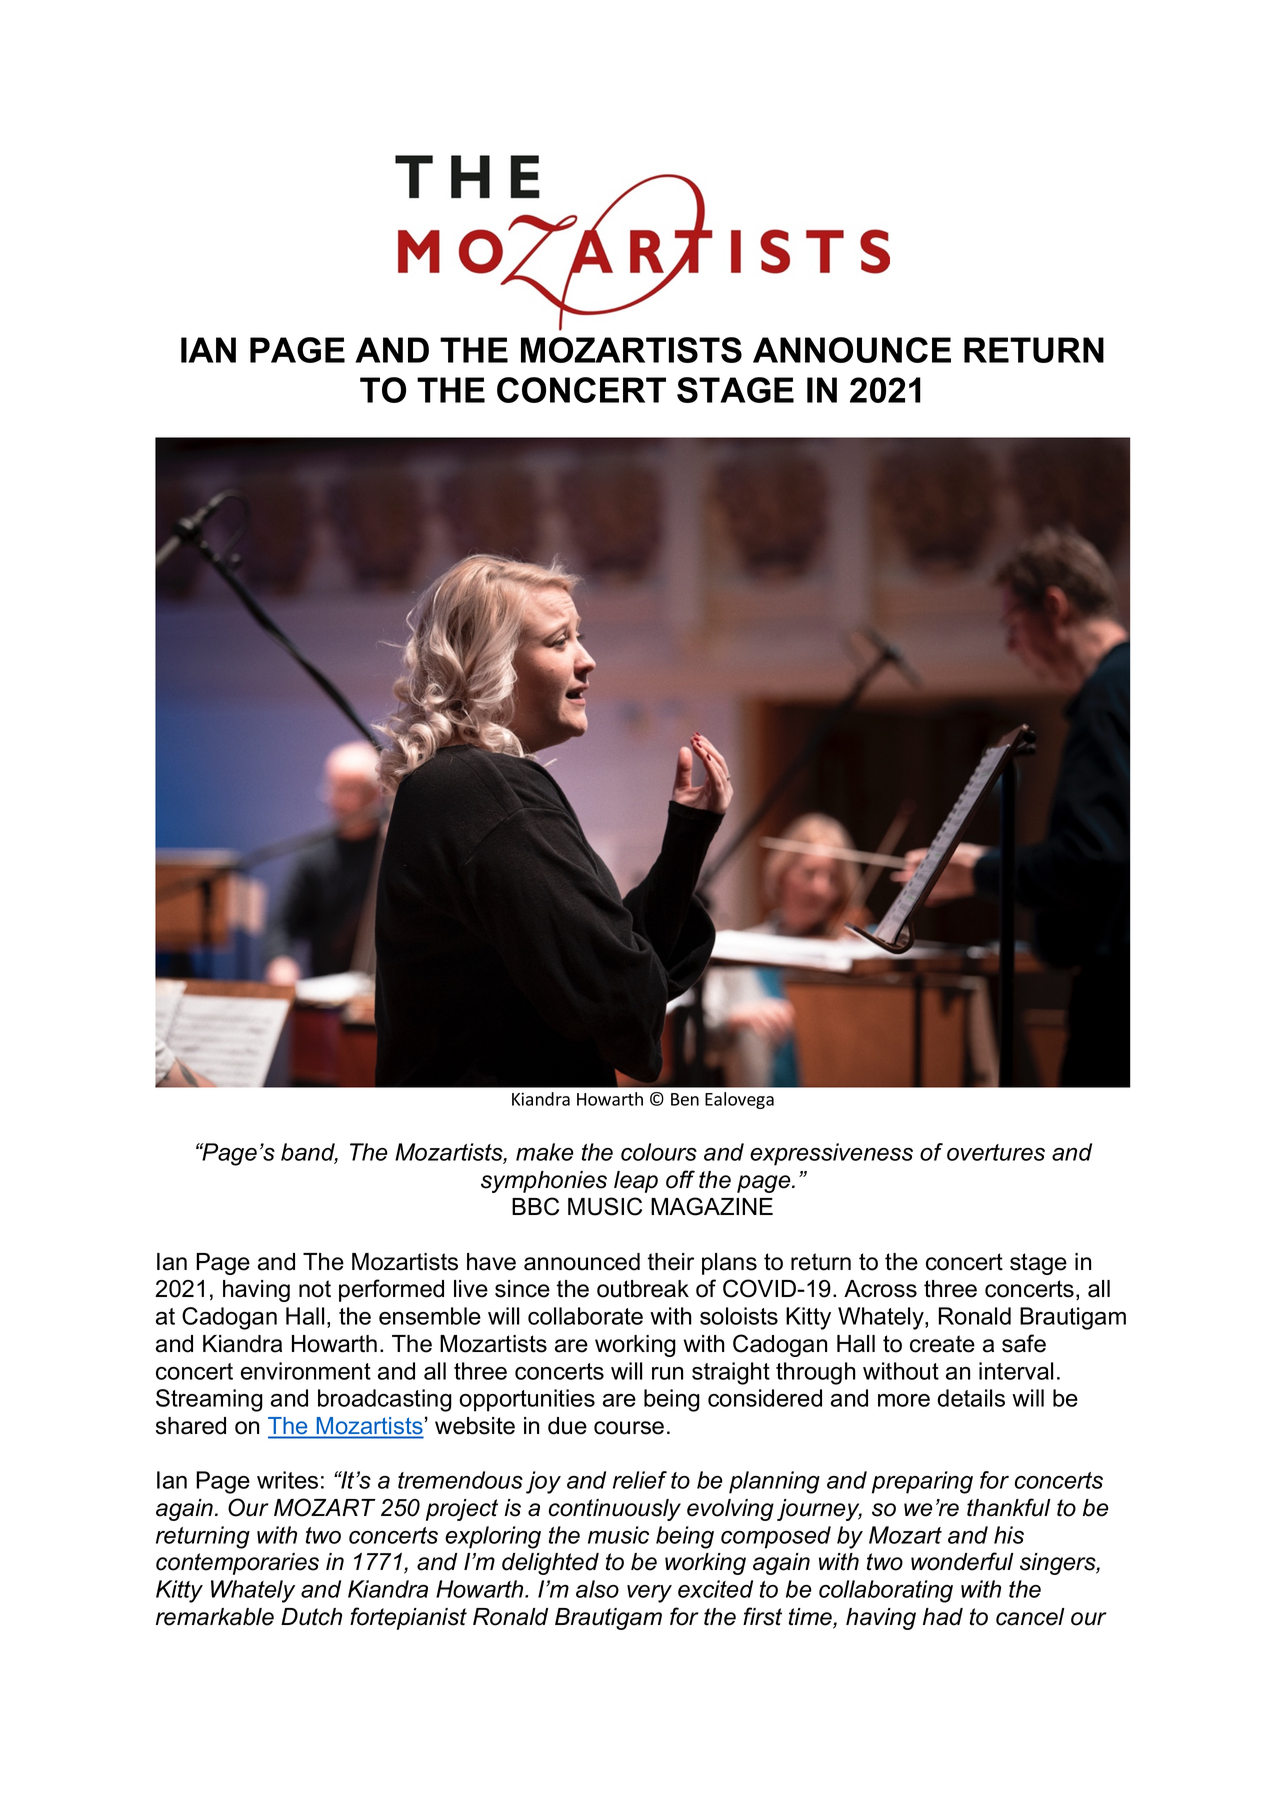 The width and height of the screenshot is (1285, 1819). I want to click on Ben, so click(685, 1099).
